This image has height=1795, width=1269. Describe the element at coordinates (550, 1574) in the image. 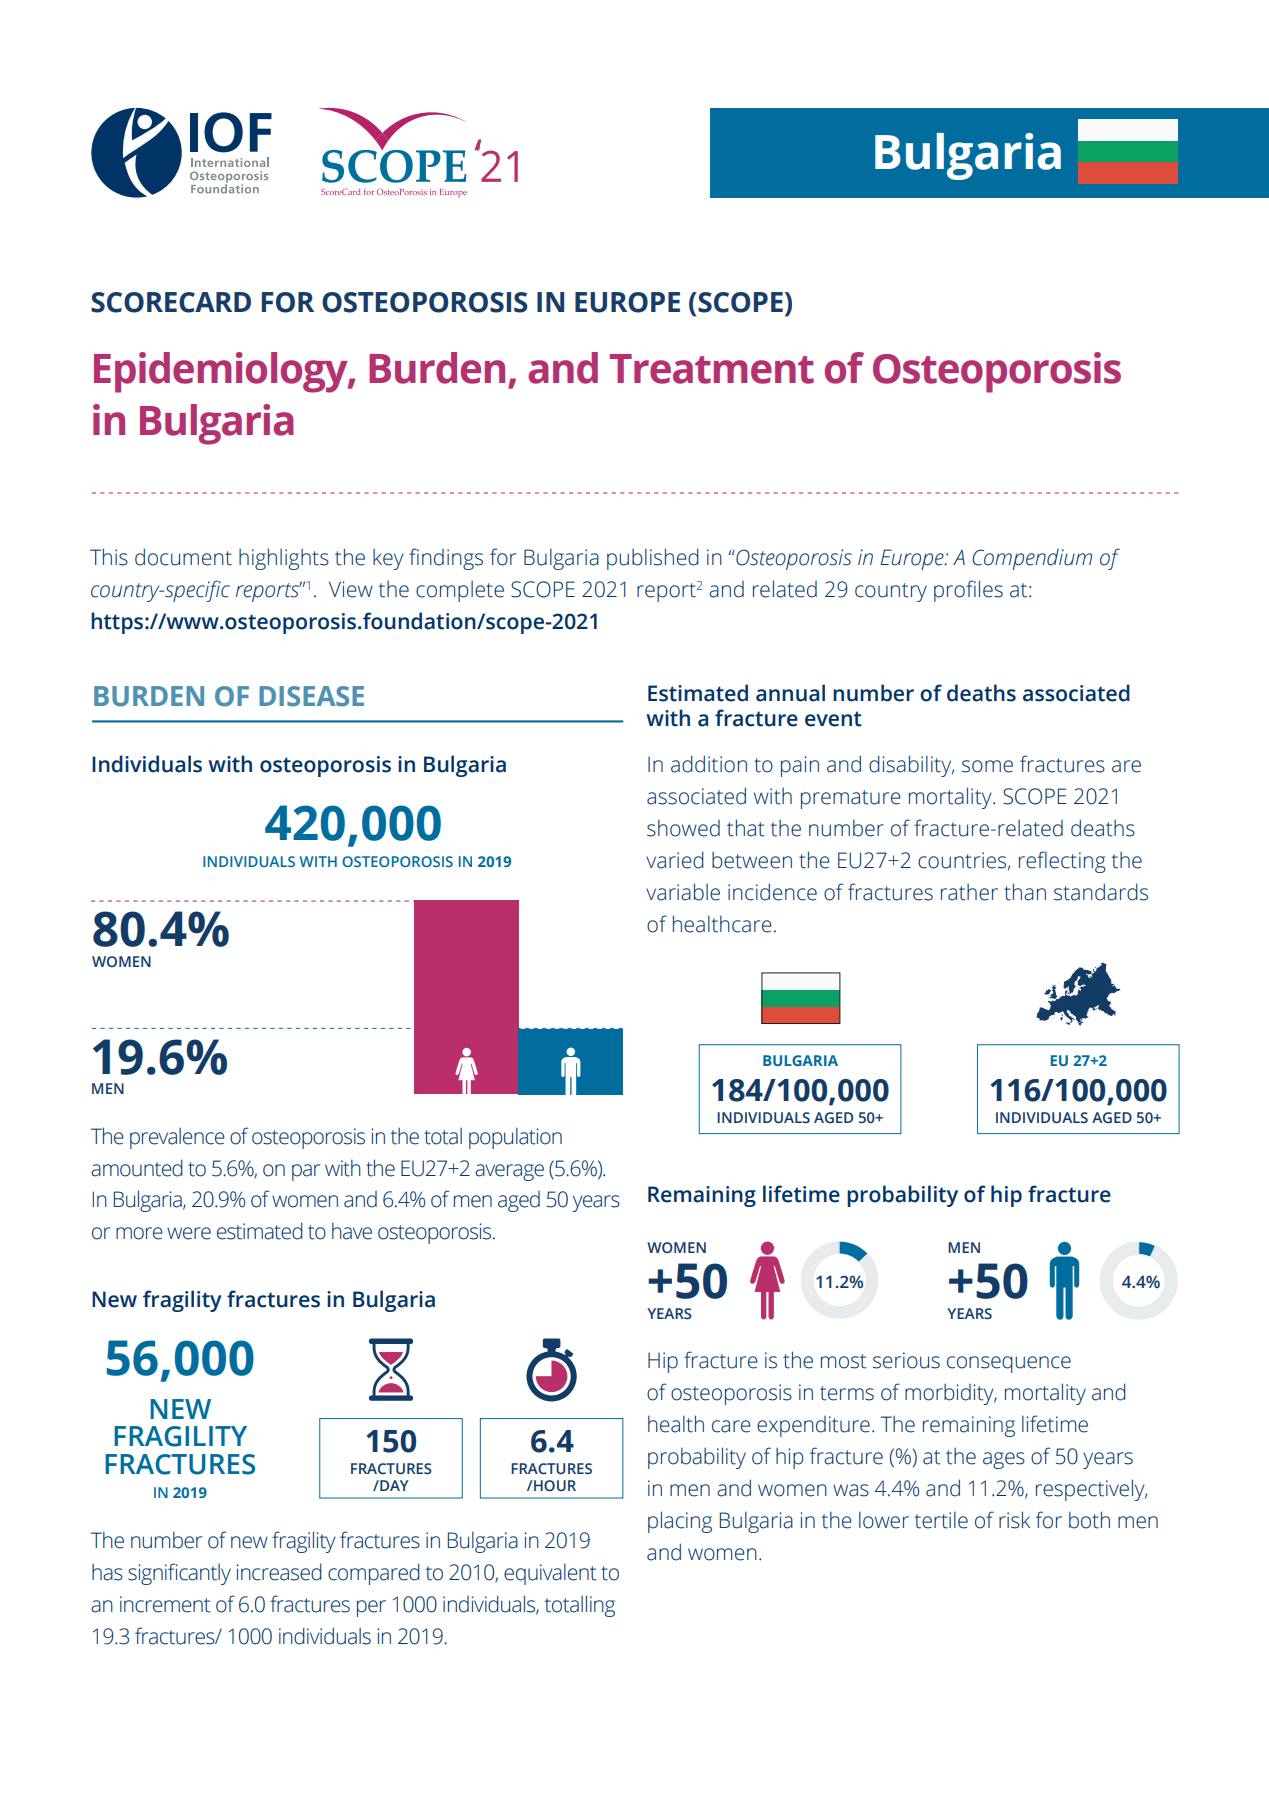

I see `equivalent` at that location.
